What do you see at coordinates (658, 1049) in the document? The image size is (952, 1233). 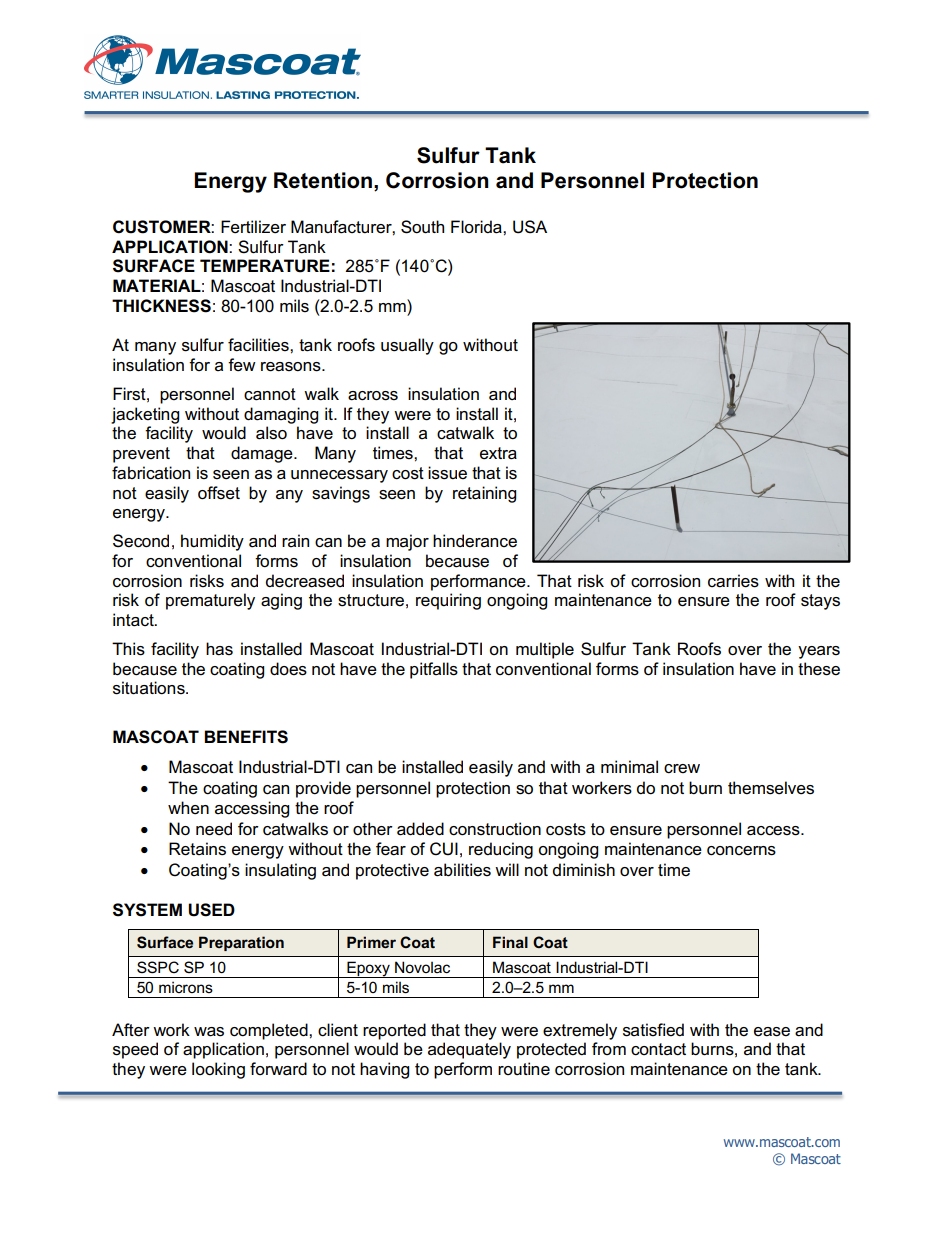 I see `contact` at bounding box center [658, 1049].
